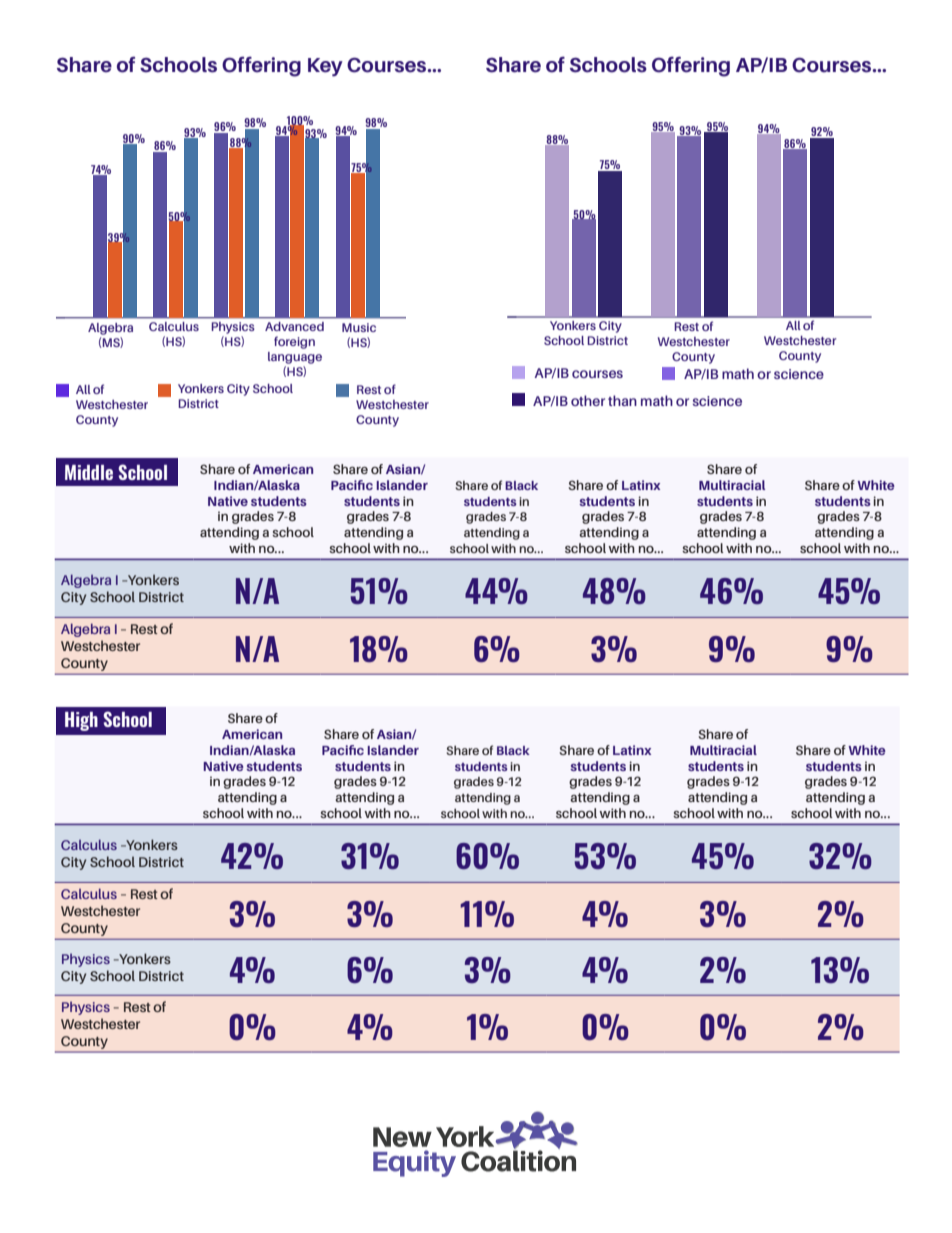 The image size is (952, 1233). What do you see at coordinates (295, 358) in the image?
I see `language` at bounding box center [295, 358].
